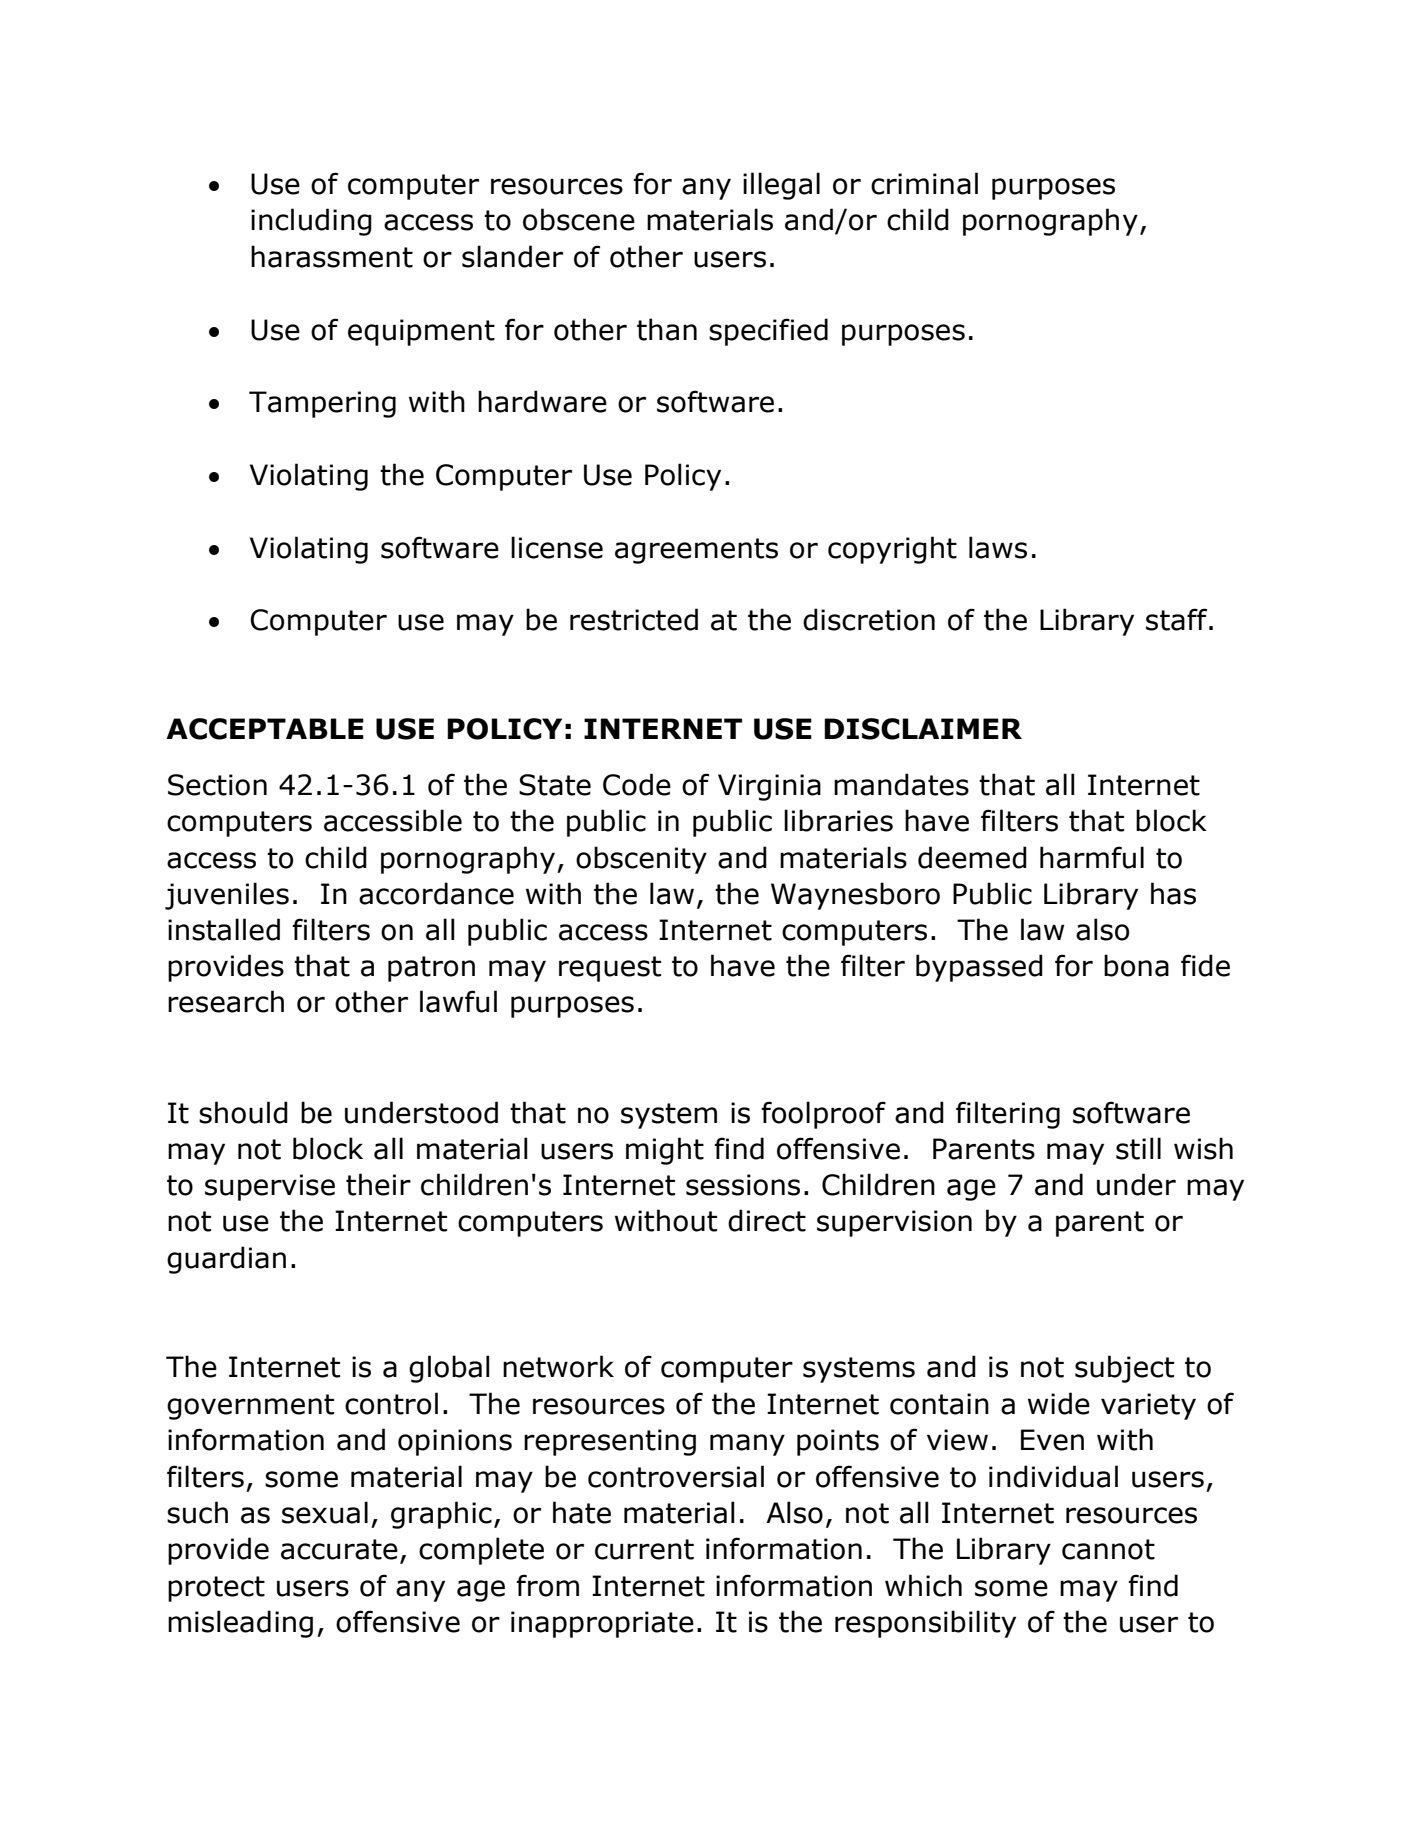 Image resolution: width=1414 pixels, height=1829 pixels. Describe the element at coordinates (781, 186) in the document. I see `illegal` at that location.
